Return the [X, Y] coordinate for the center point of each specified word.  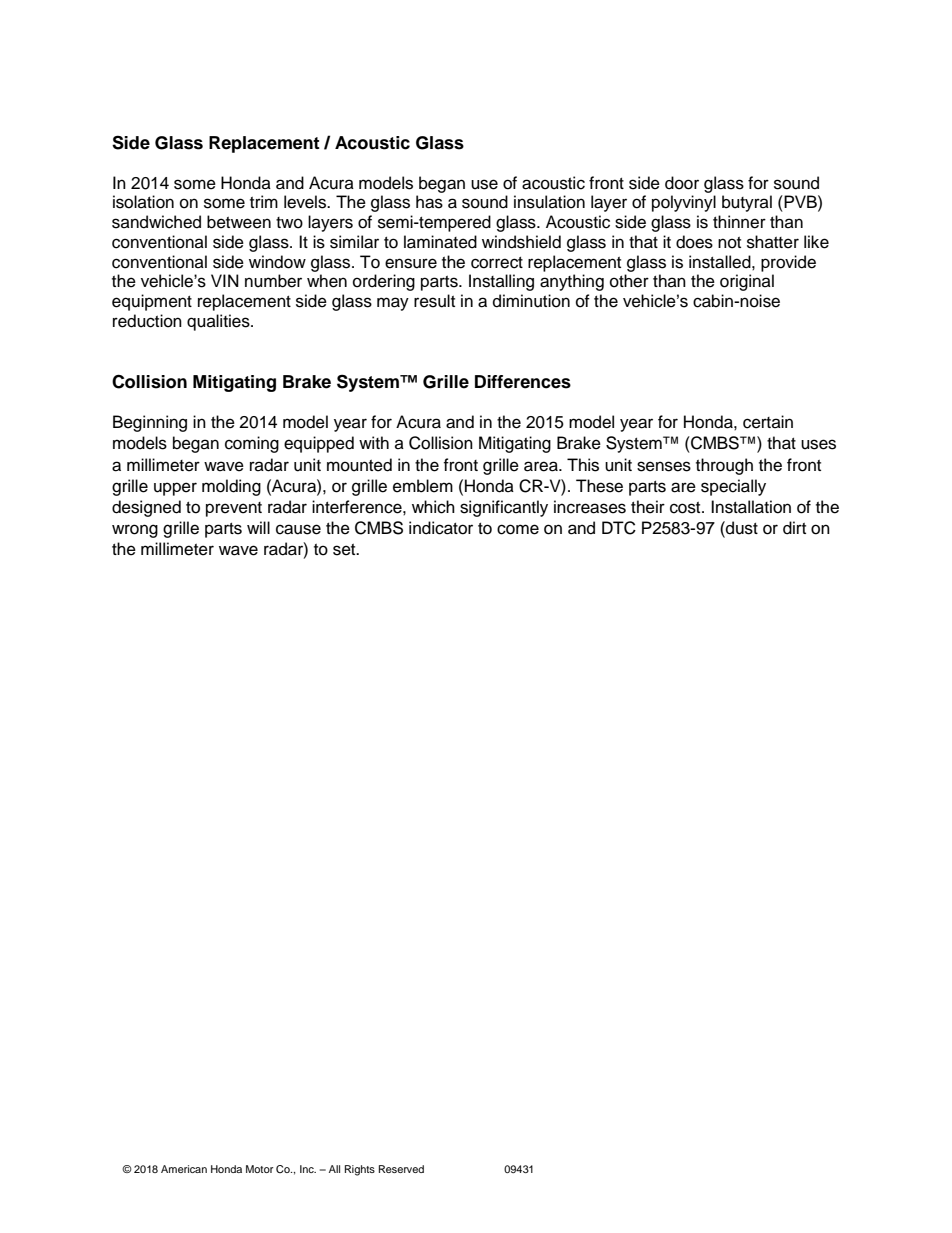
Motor [260, 1169]
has [429, 202]
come [518, 529]
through [724, 466]
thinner [739, 222]
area [542, 466]
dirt [794, 528]
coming [252, 444]
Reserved [401, 1169]
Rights [360, 1170]
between [239, 222]
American [184, 1169]
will [258, 527]
